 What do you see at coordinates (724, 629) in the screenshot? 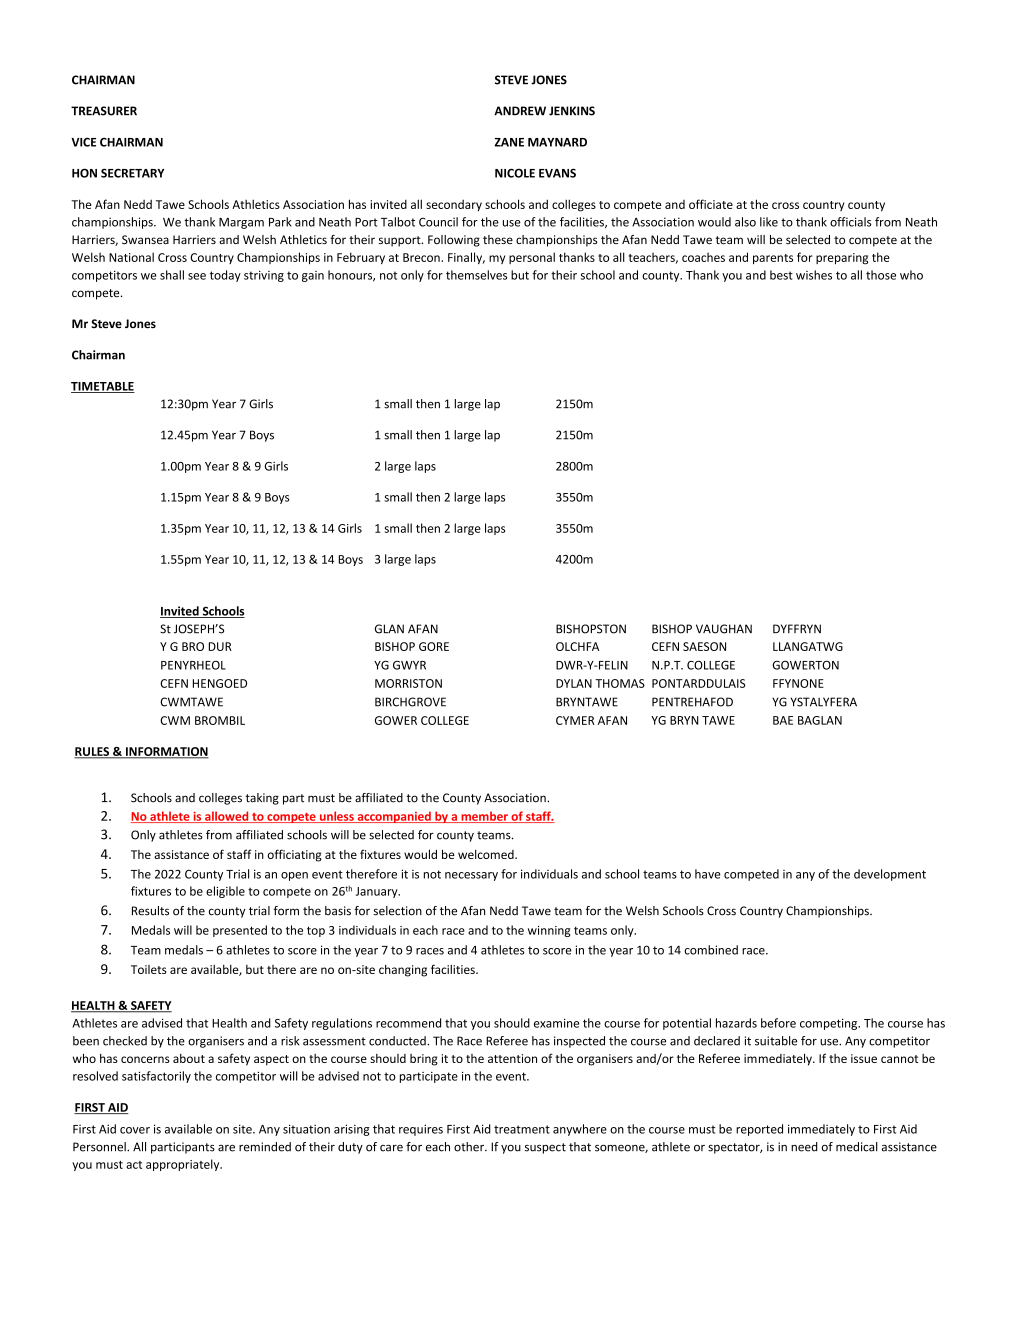
I see `VAUGHAN` at bounding box center [724, 629].
